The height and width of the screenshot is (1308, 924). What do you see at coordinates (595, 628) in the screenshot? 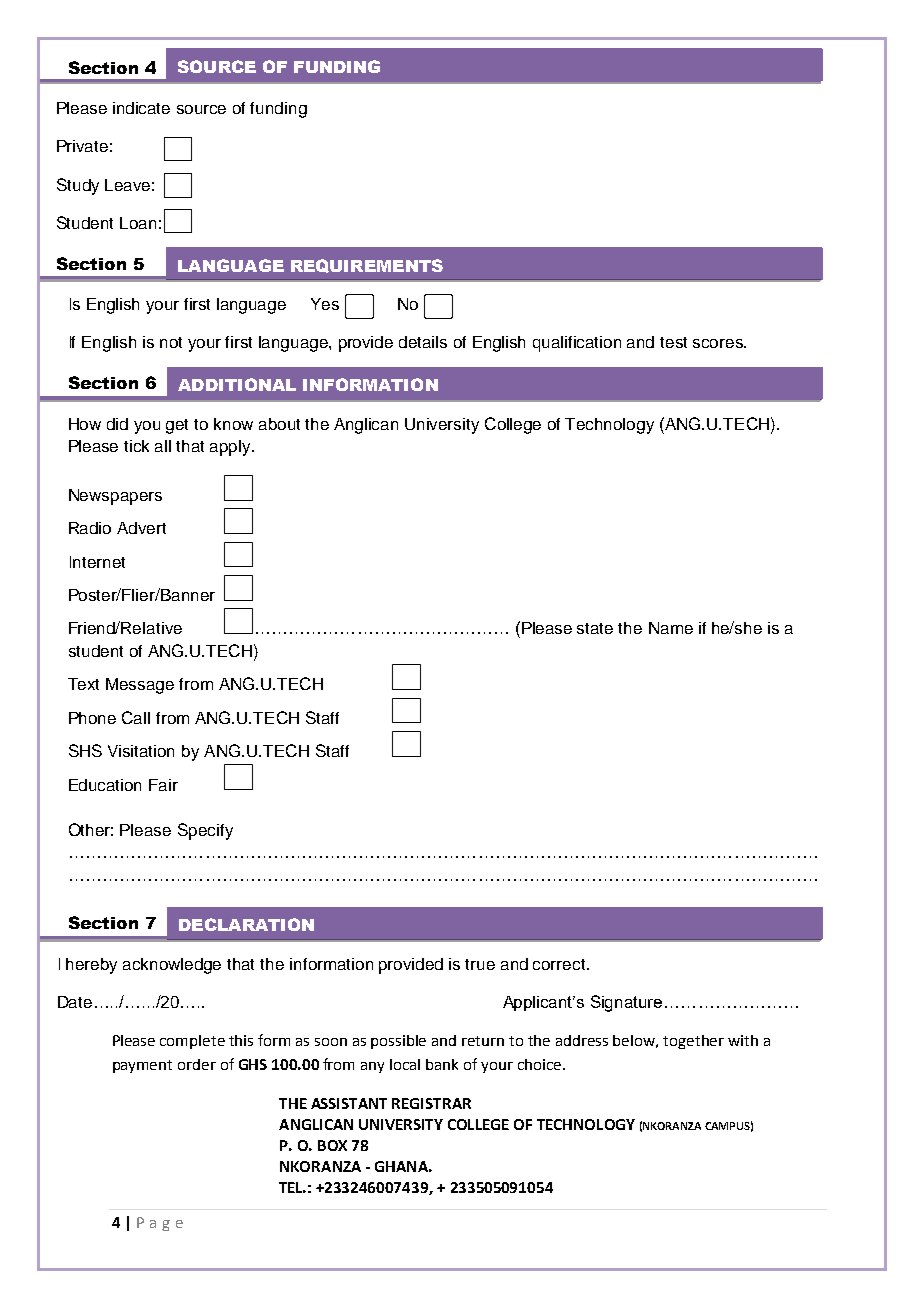
I see `state` at bounding box center [595, 628].
